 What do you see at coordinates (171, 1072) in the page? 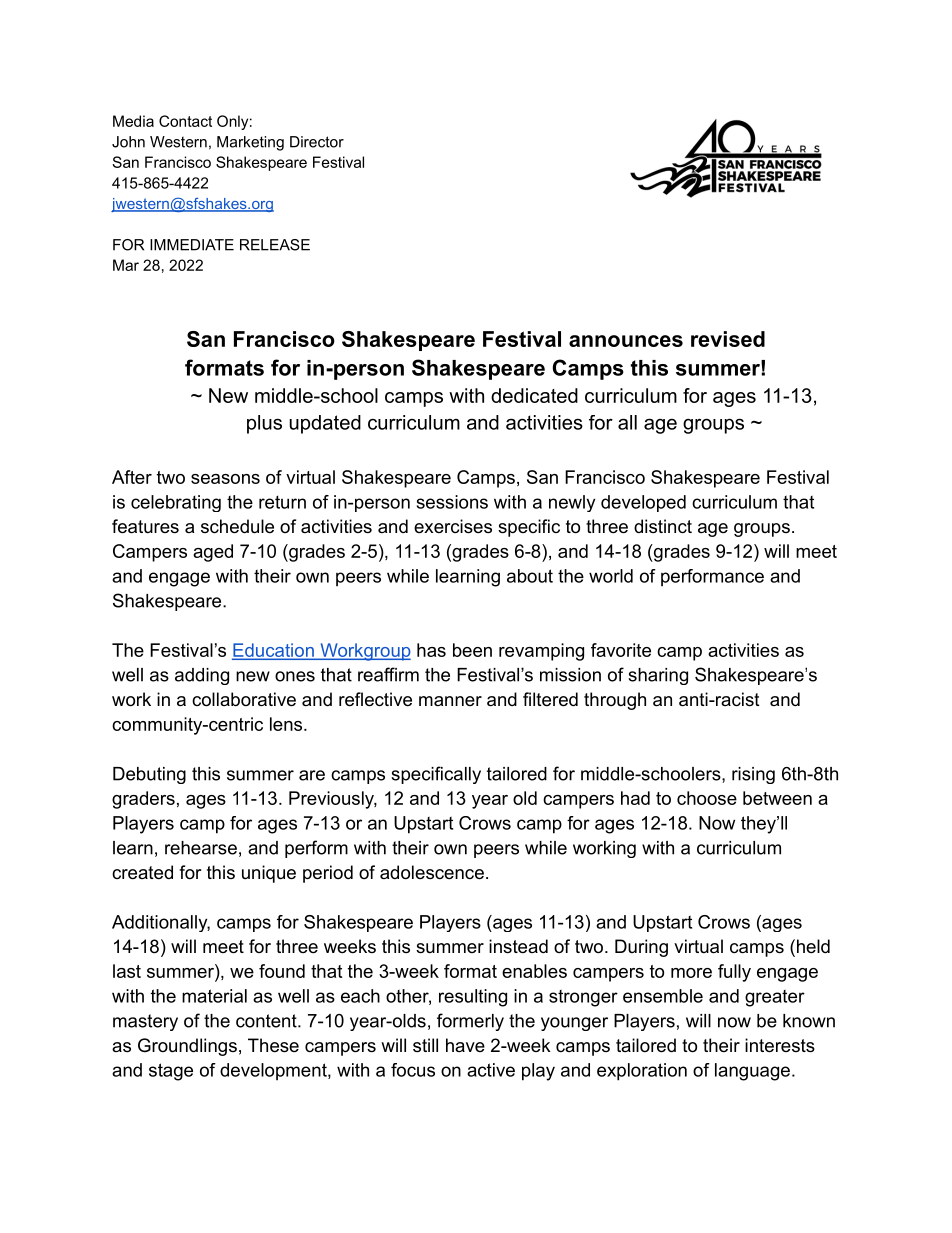
I see `stage` at bounding box center [171, 1072].
